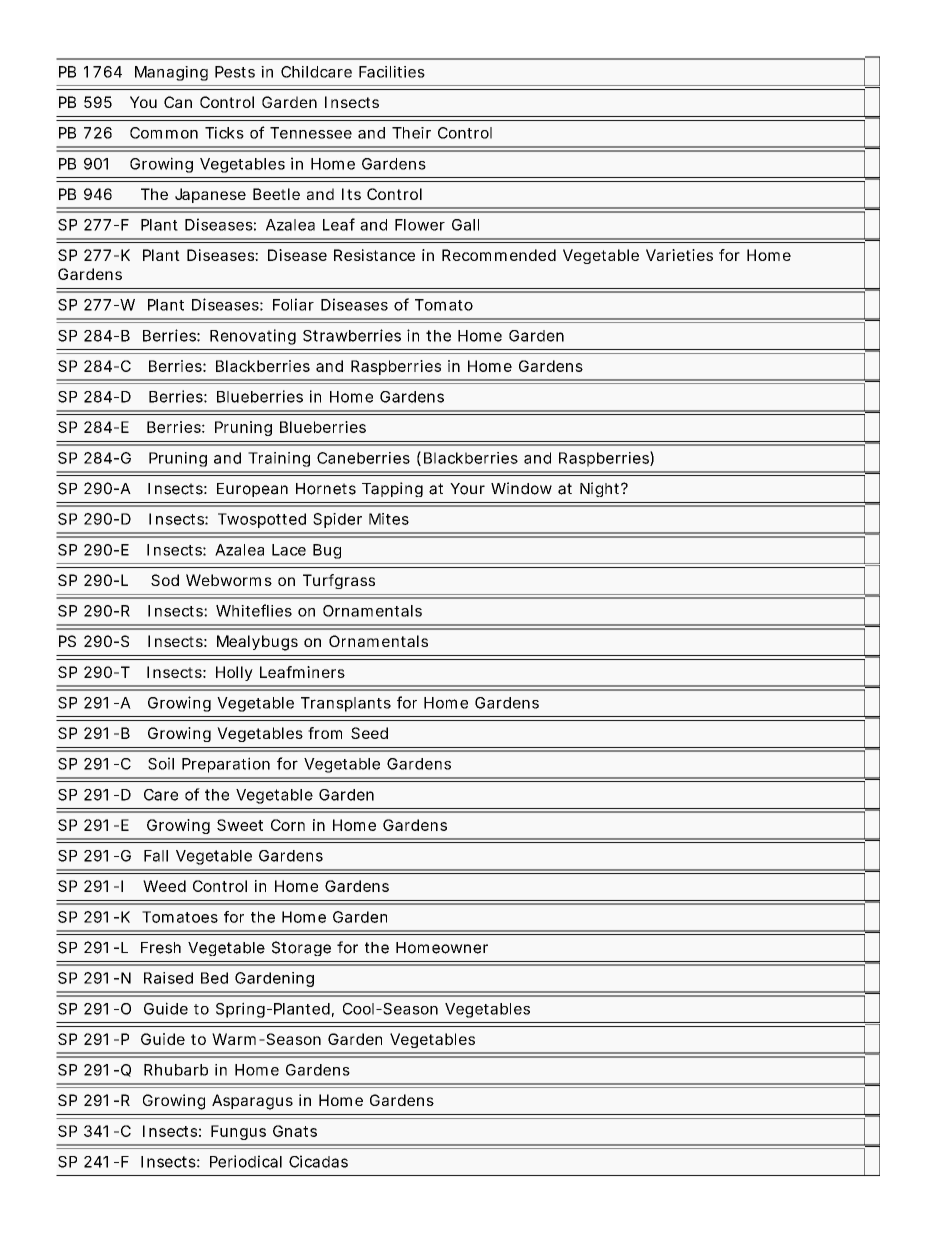  What do you see at coordinates (214, 978) in the document?
I see `Bed` at bounding box center [214, 978].
